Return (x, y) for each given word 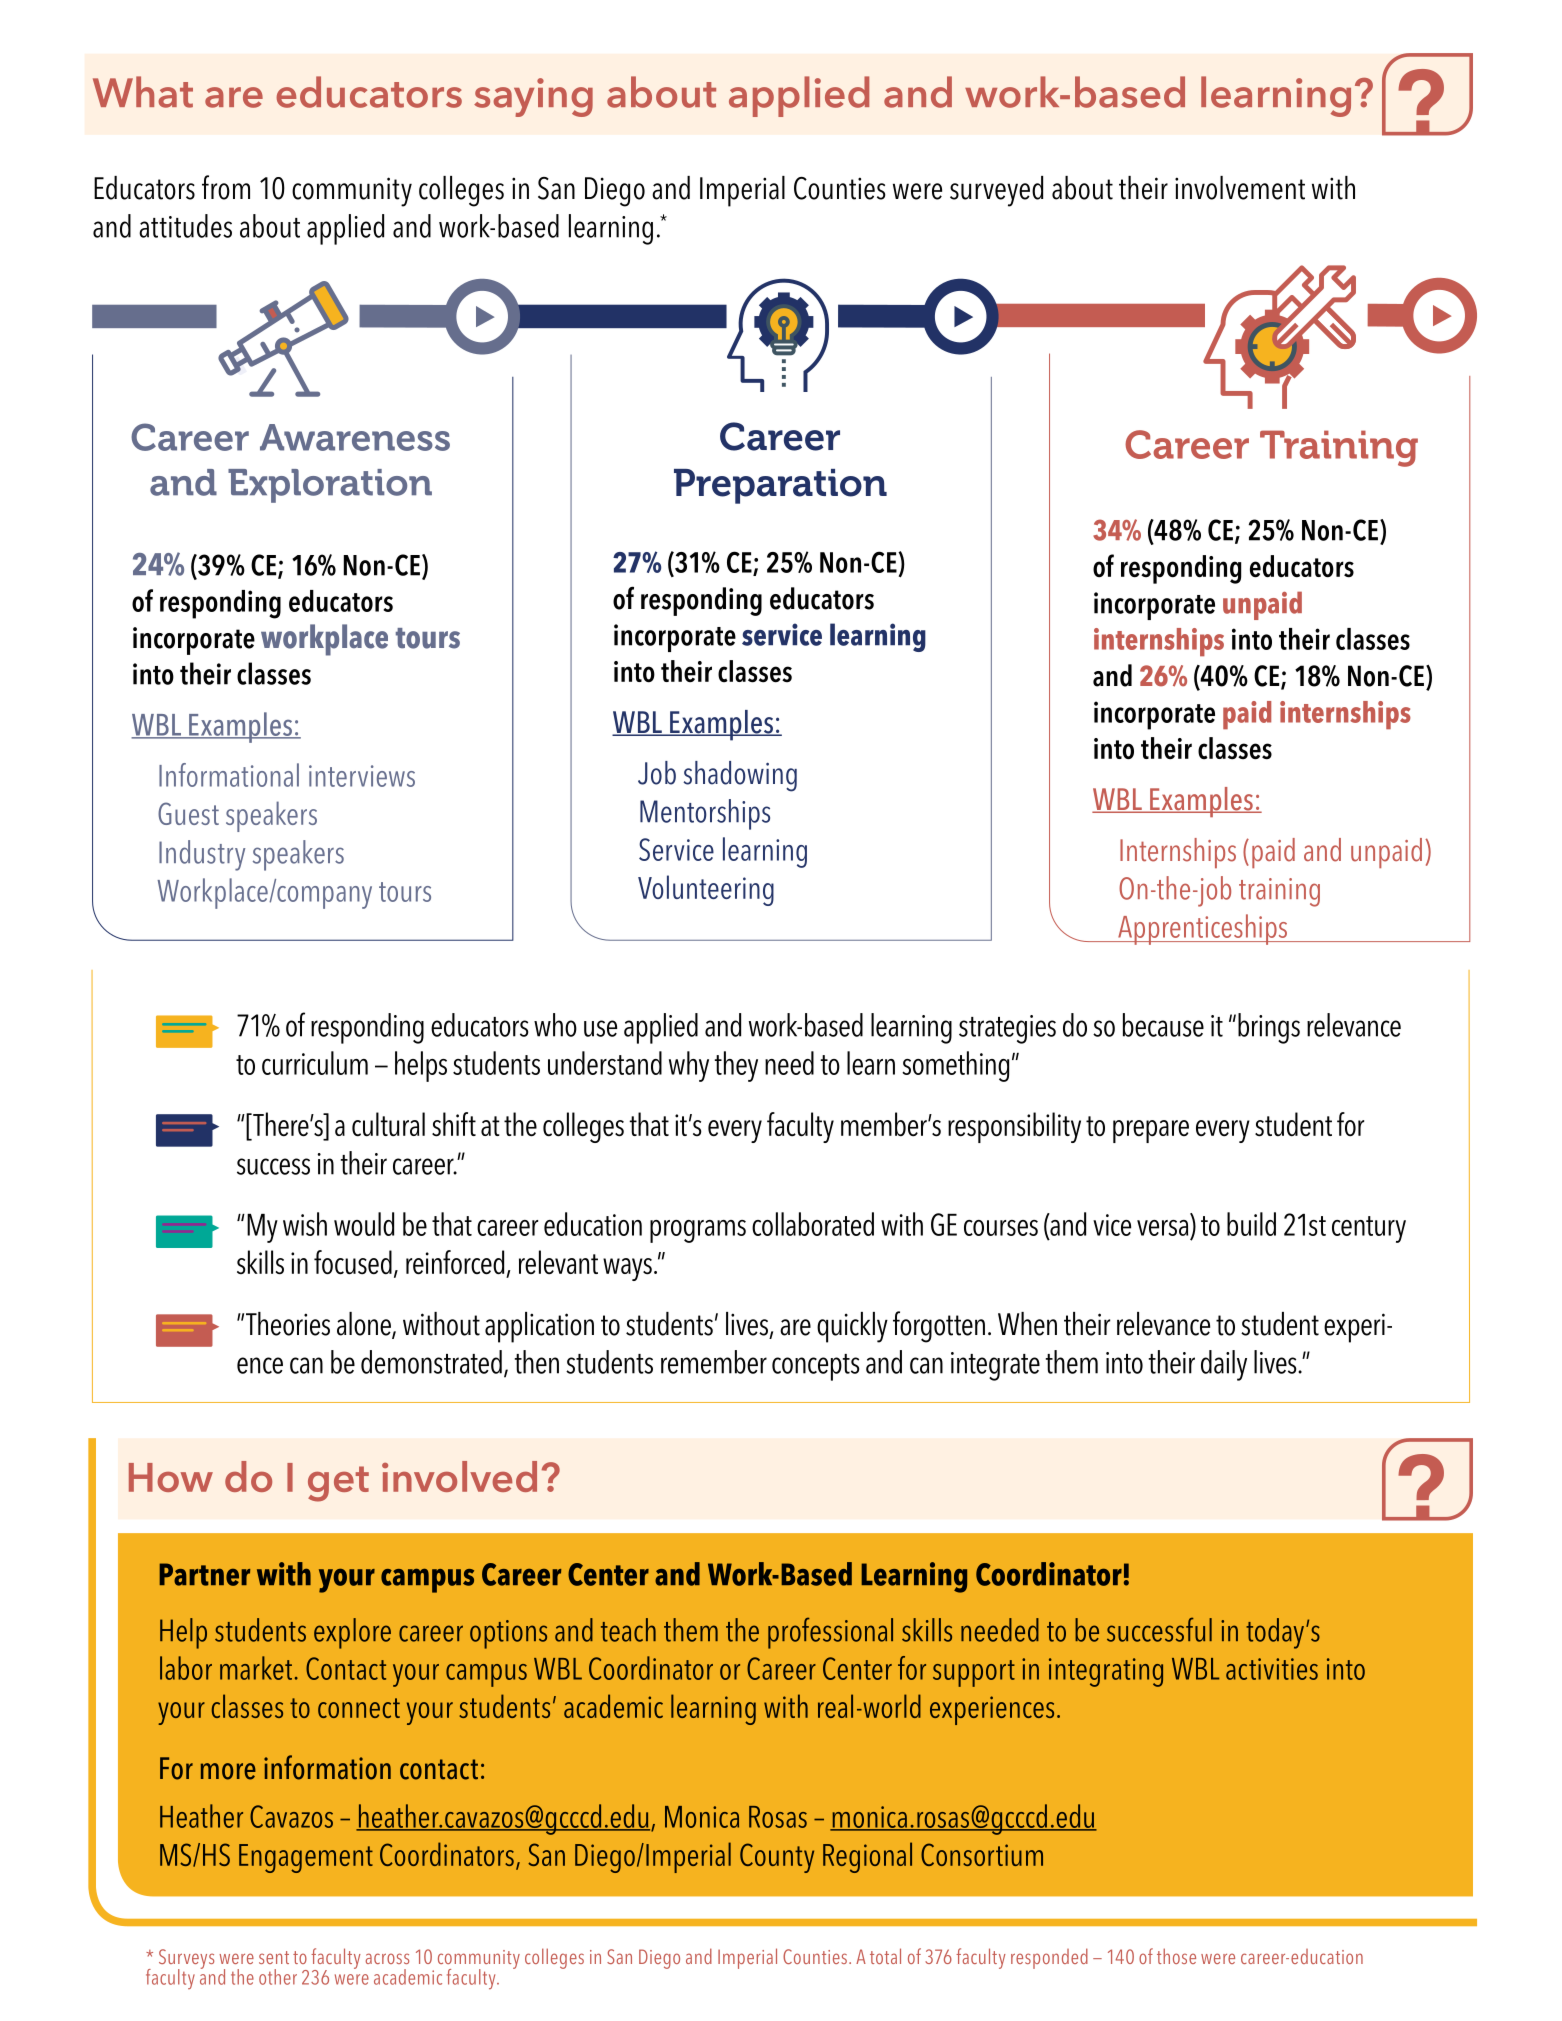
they (736, 1066)
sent (274, 1957)
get (338, 1484)
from (226, 187)
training (1279, 892)
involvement (1240, 188)
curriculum (315, 1063)
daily (1224, 1365)
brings (1269, 1028)
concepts (815, 1367)
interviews (362, 776)
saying (533, 97)
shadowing (740, 776)
